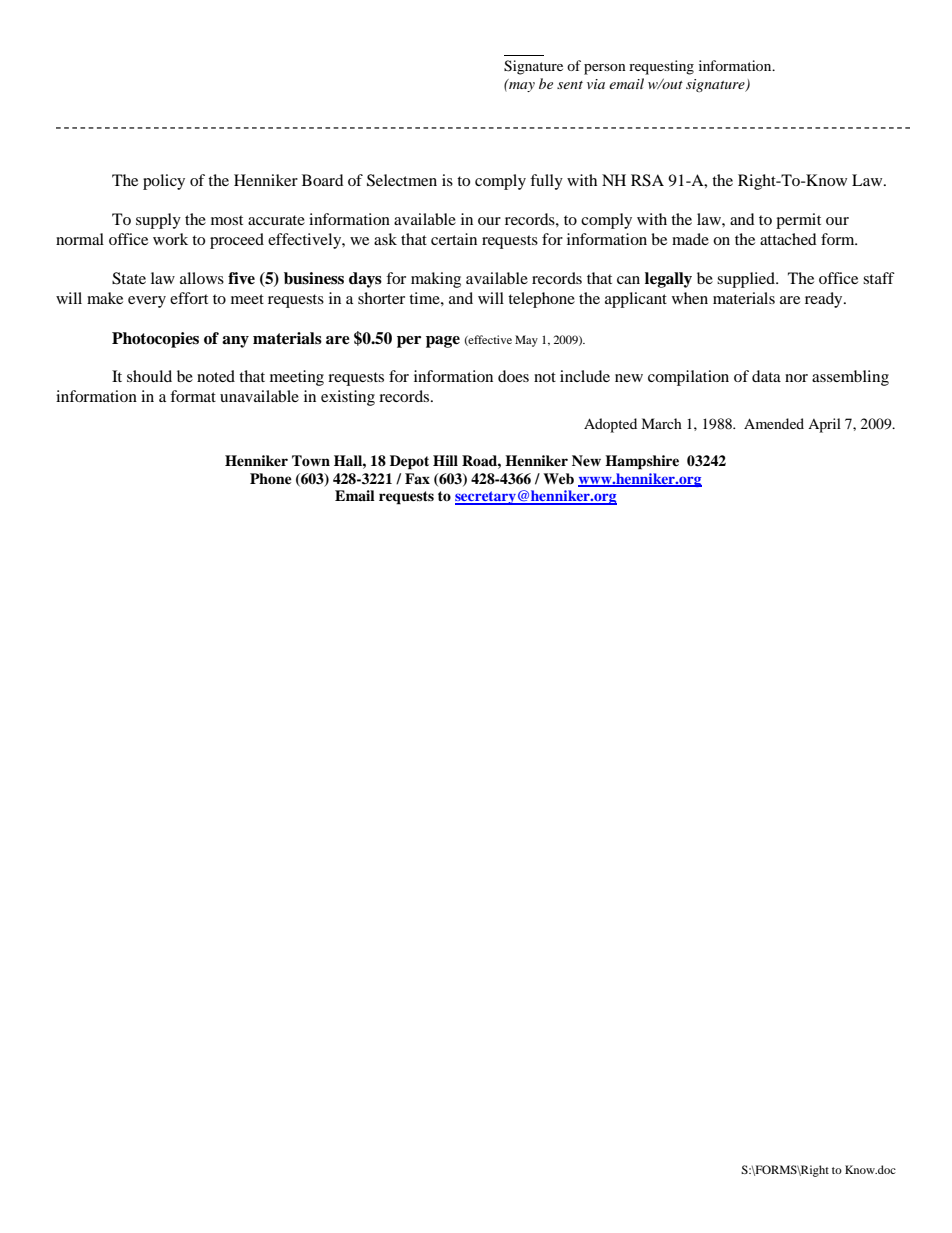  I want to click on supplied, so click(747, 280).
